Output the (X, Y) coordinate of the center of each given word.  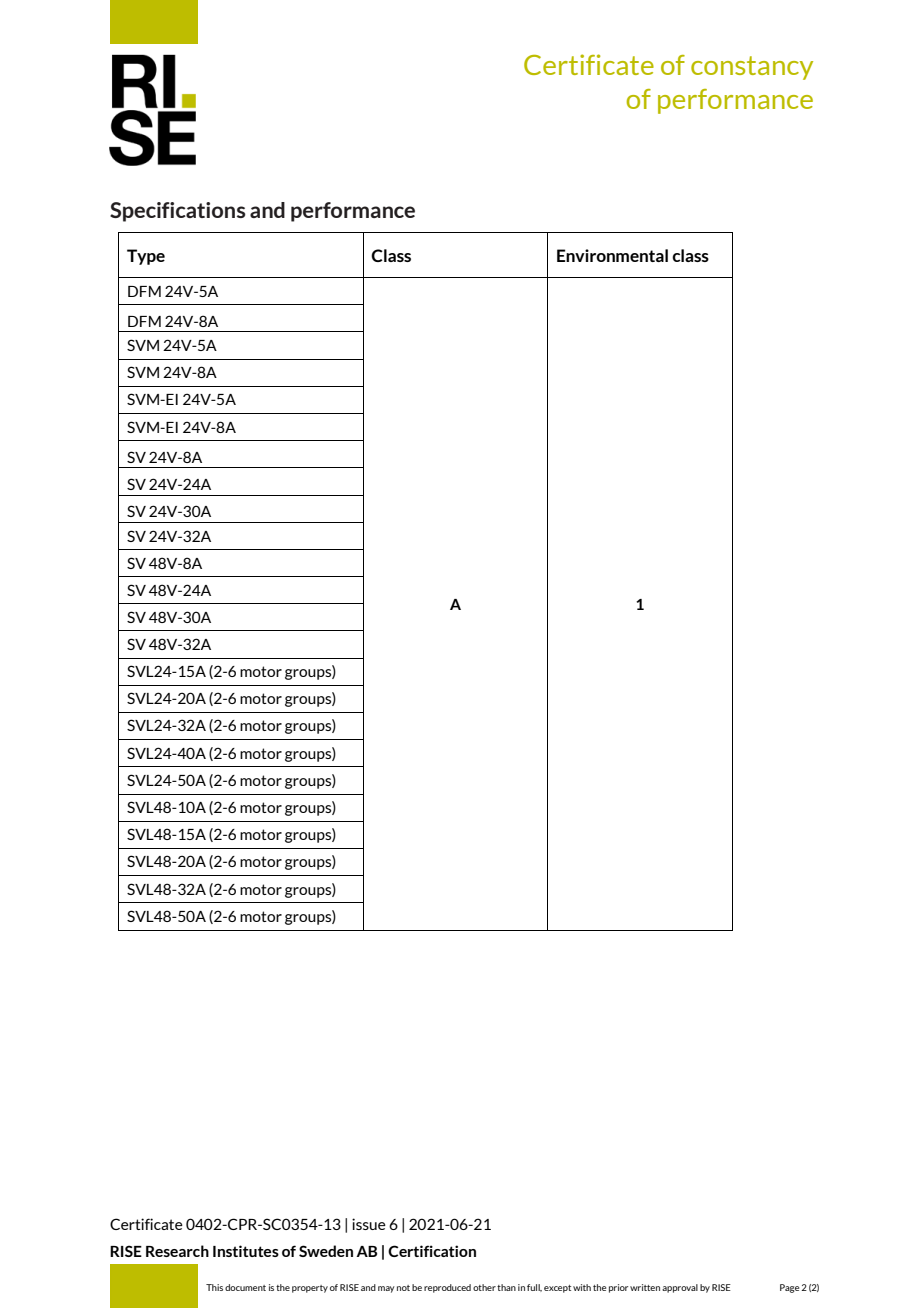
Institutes (246, 1251)
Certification (432, 1251)
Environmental (612, 255)
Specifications (178, 212)
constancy (752, 68)
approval (680, 1288)
